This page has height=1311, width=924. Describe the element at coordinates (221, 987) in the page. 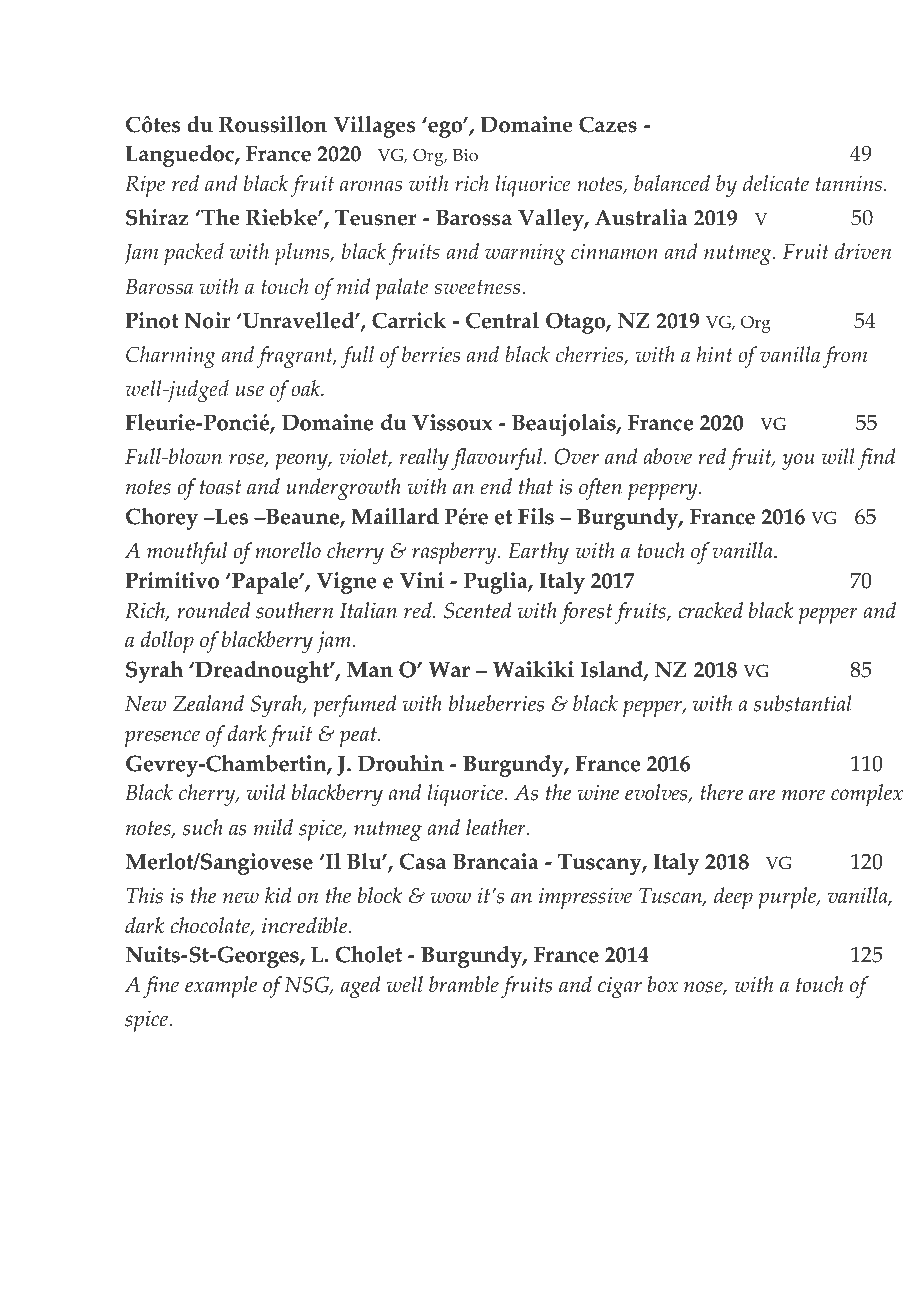

I see `example` at that location.
